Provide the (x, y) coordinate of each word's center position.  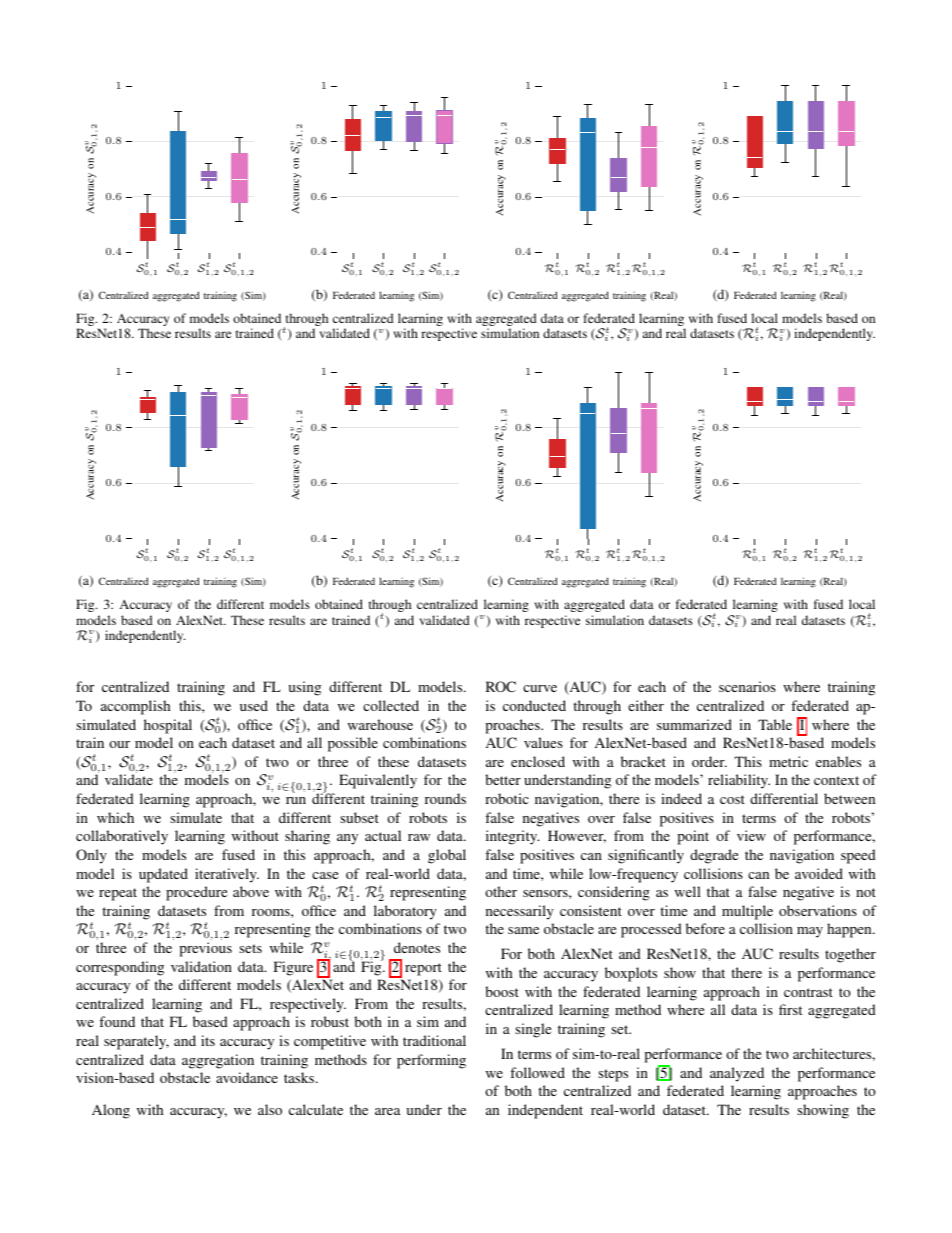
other (501, 891)
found (117, 1021)
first (790, 1009)
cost (732, 799)
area (387, 1111)
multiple (747, 912)
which (115, 817)
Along (111, 1111)
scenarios (747, 686)
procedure (196, 893)
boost (502, 991)
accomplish (135, 707)
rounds (445, 798)
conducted (534, 705)
